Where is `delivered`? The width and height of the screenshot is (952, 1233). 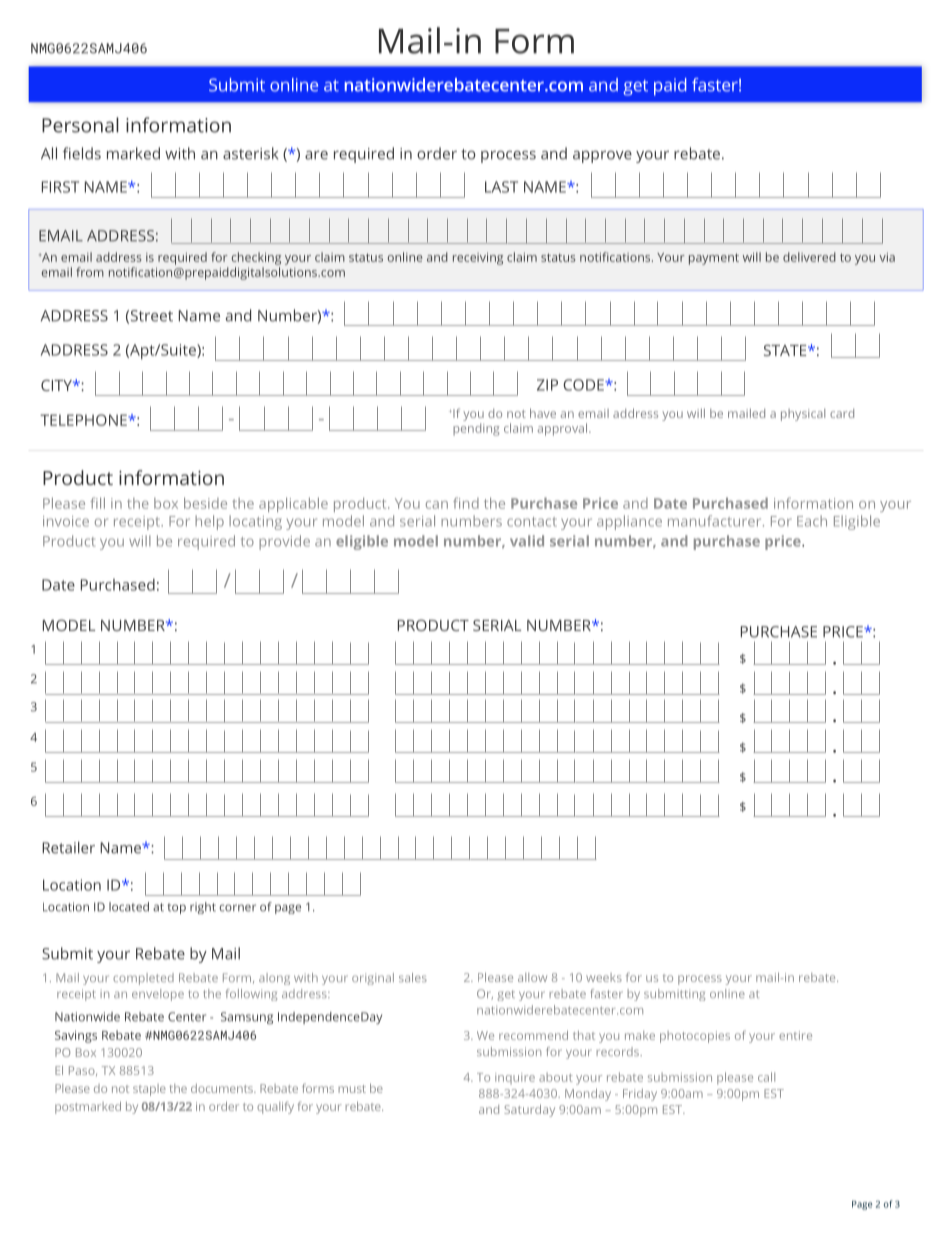 delivered is located at coordinates (809, 257).
